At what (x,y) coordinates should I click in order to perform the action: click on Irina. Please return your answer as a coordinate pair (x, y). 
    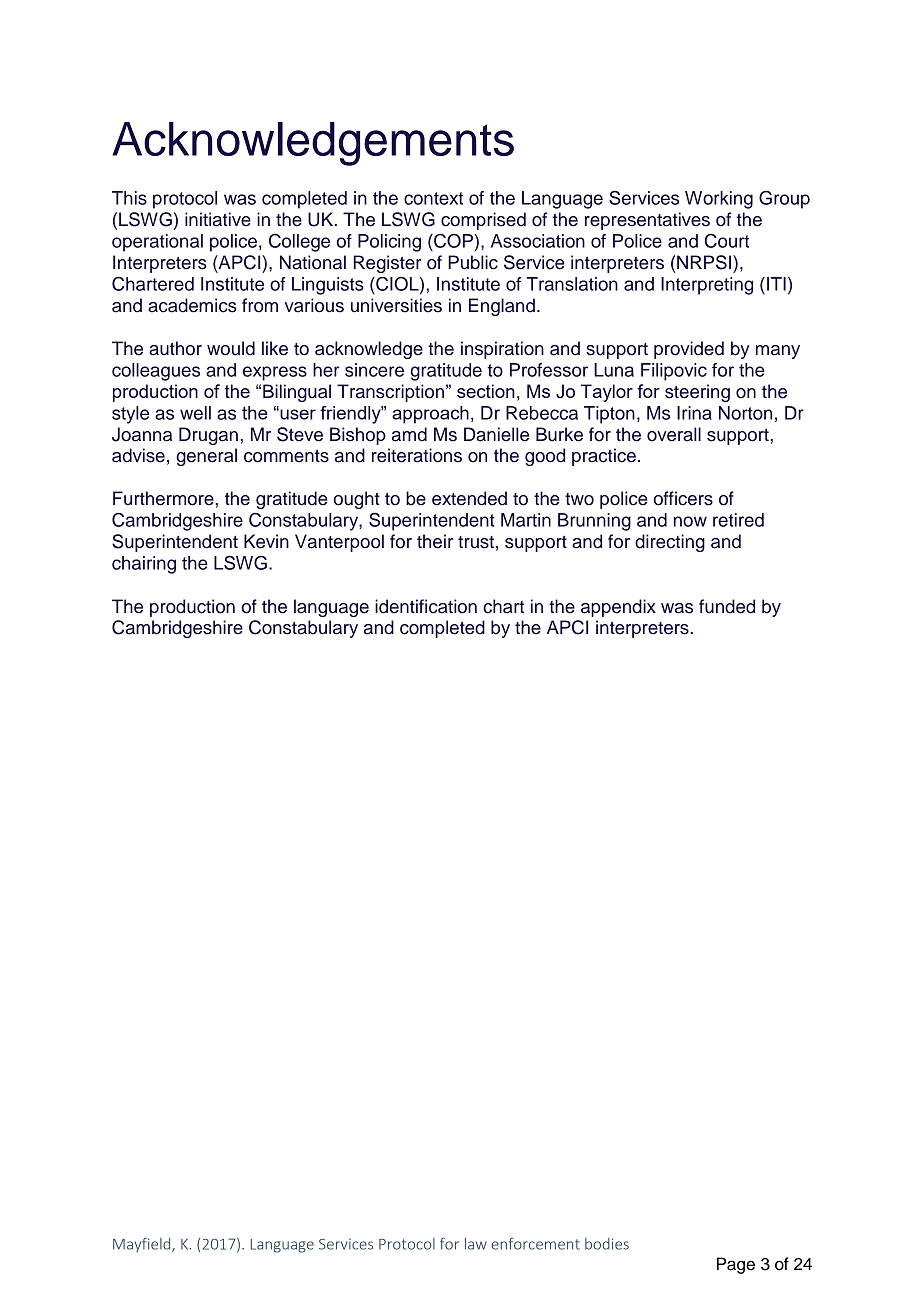
    Looking at the image, I should click on (694, 413).
